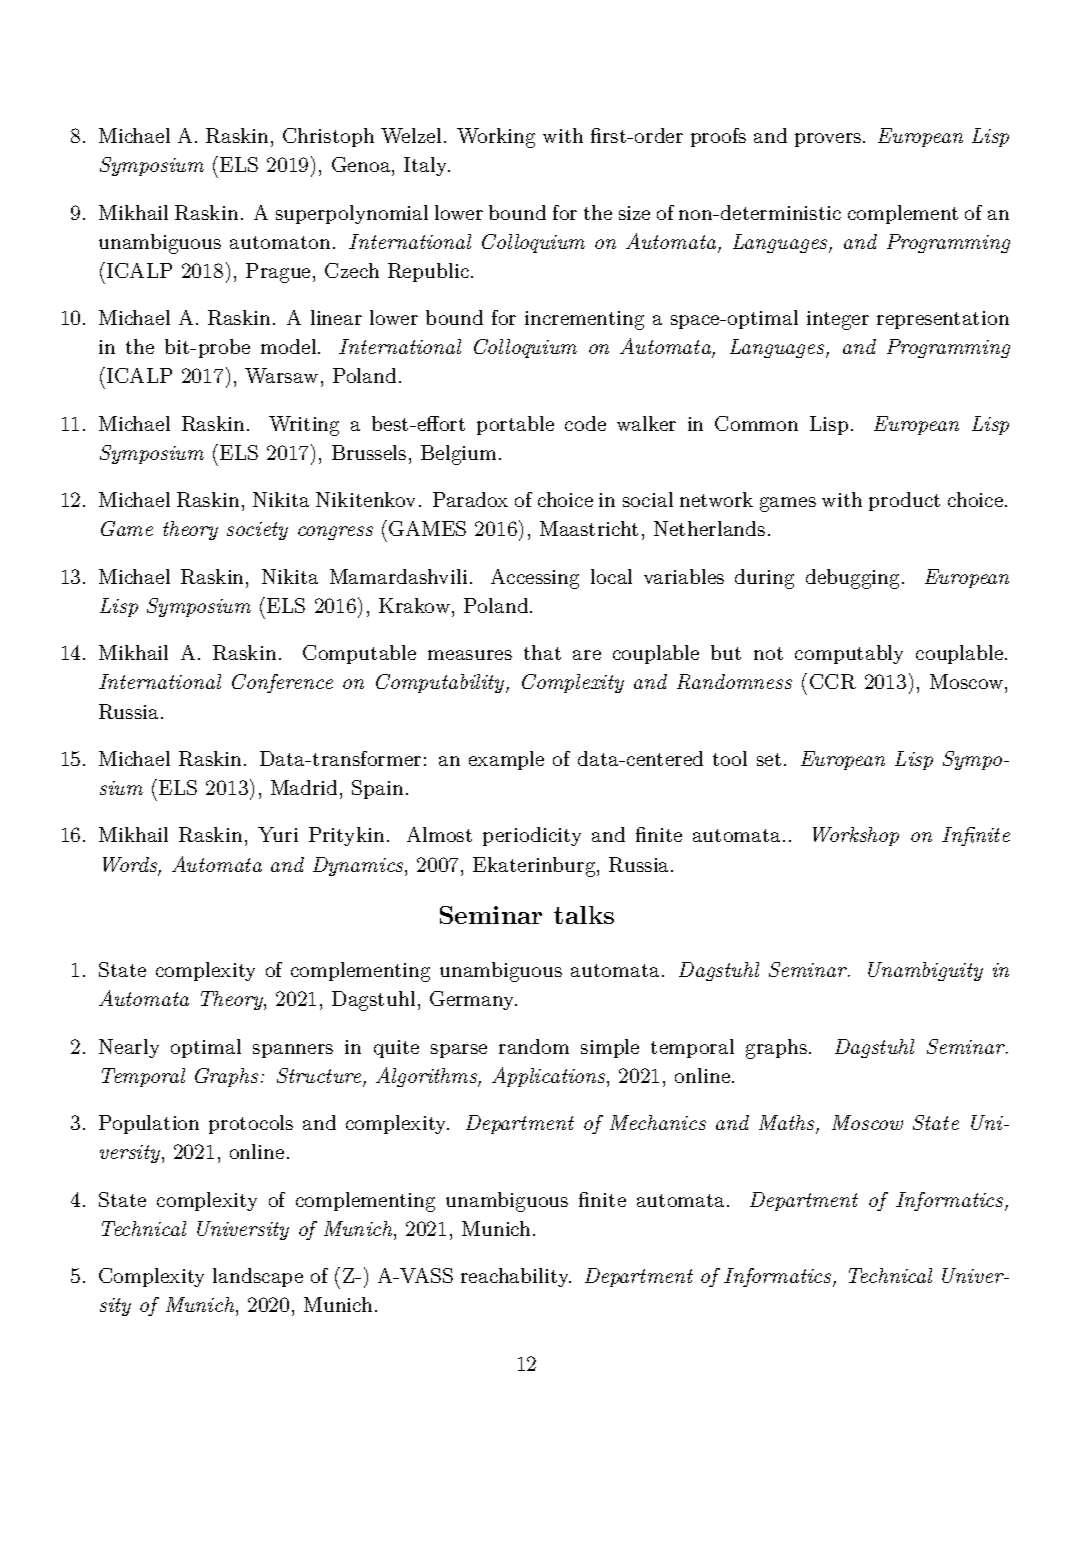 The image size is (1091, 1543). What do you see at coordinates (496, 138) in the screenshot?
I see `Working` at bounding box center [496, 138].
